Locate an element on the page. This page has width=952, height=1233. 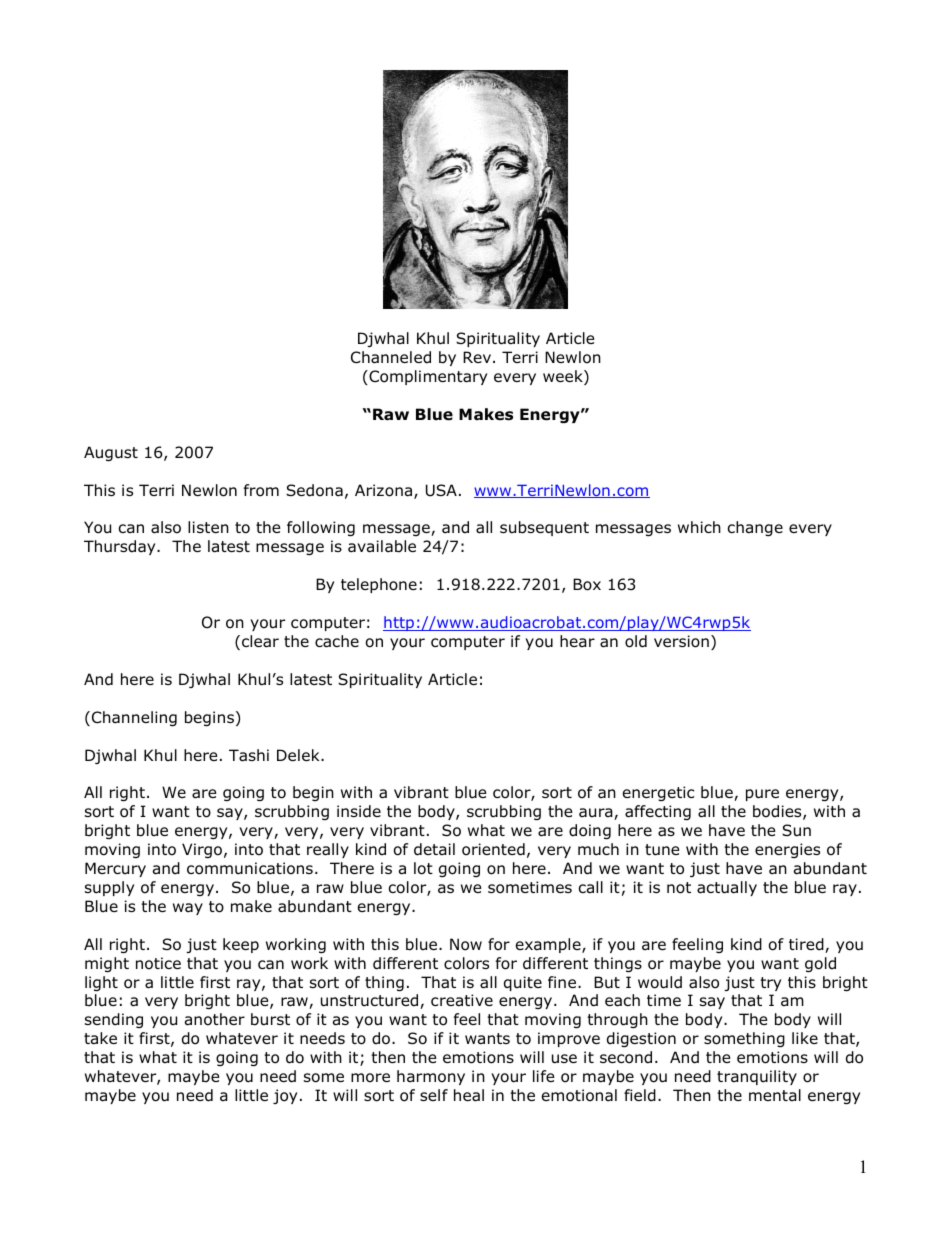
Complimentary is located at coordinates (427, 377).
